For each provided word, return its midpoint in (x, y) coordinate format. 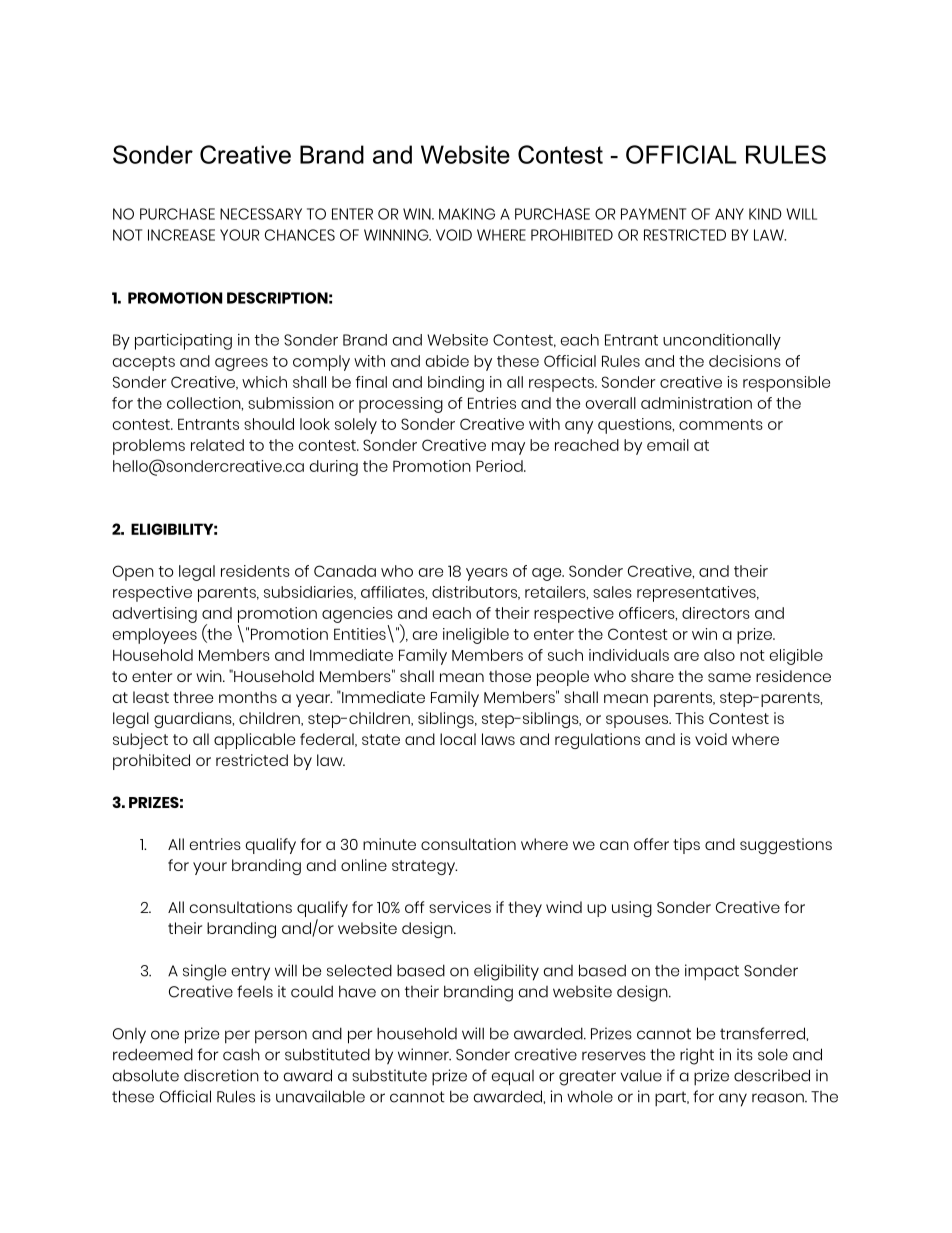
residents (255, 571)
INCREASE (181, 235)
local (458, 739)
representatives (697, 594)
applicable (254, 741)
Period (500, 466)
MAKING (467, 214)
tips (686, 846)
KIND (765, 214)
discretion (221, 1075)
